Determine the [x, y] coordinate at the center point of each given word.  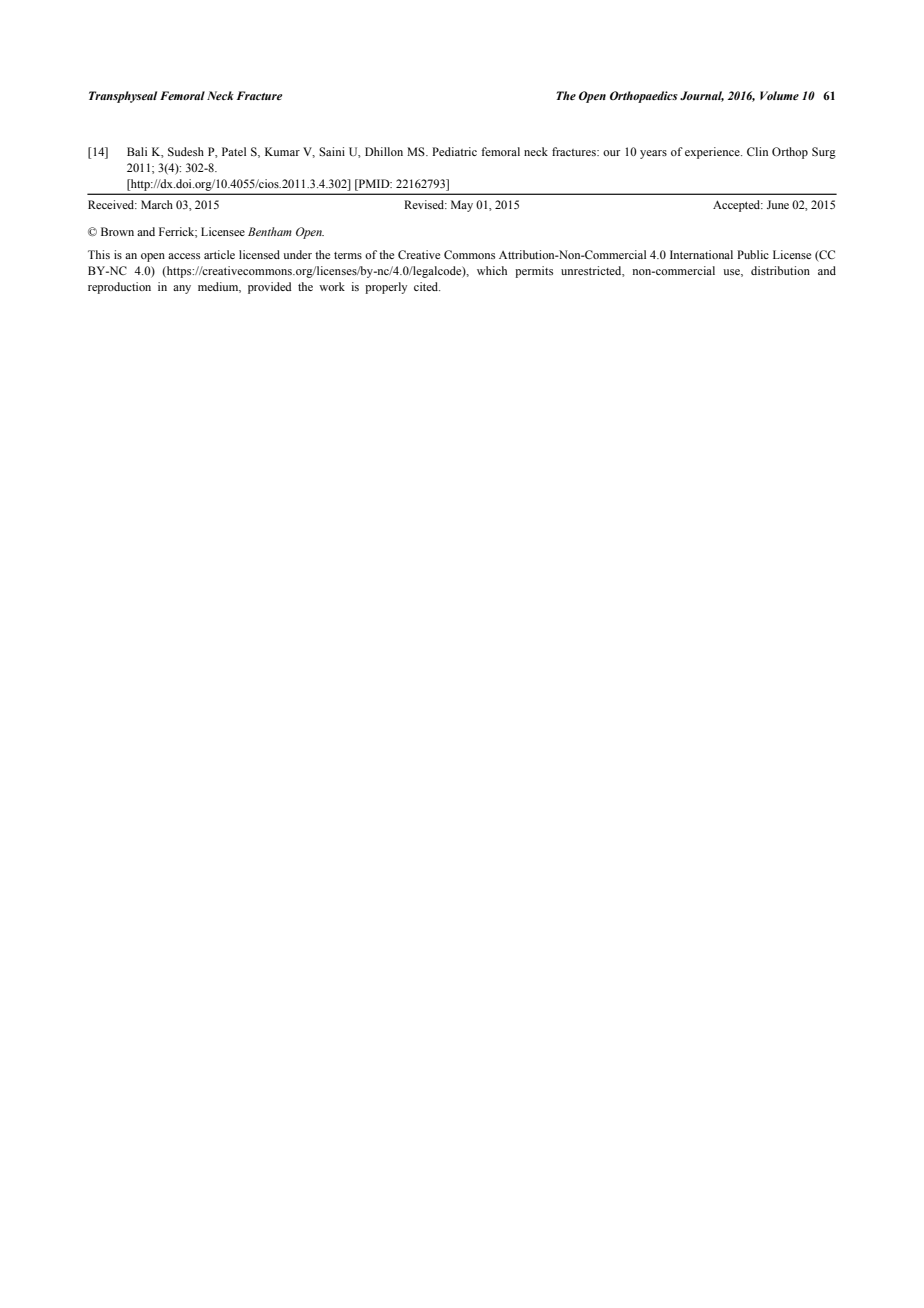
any [182, 289]
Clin [757, 151]
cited [427, 286]
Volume [779, 95]
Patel [234, 151]
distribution [780, 270]
